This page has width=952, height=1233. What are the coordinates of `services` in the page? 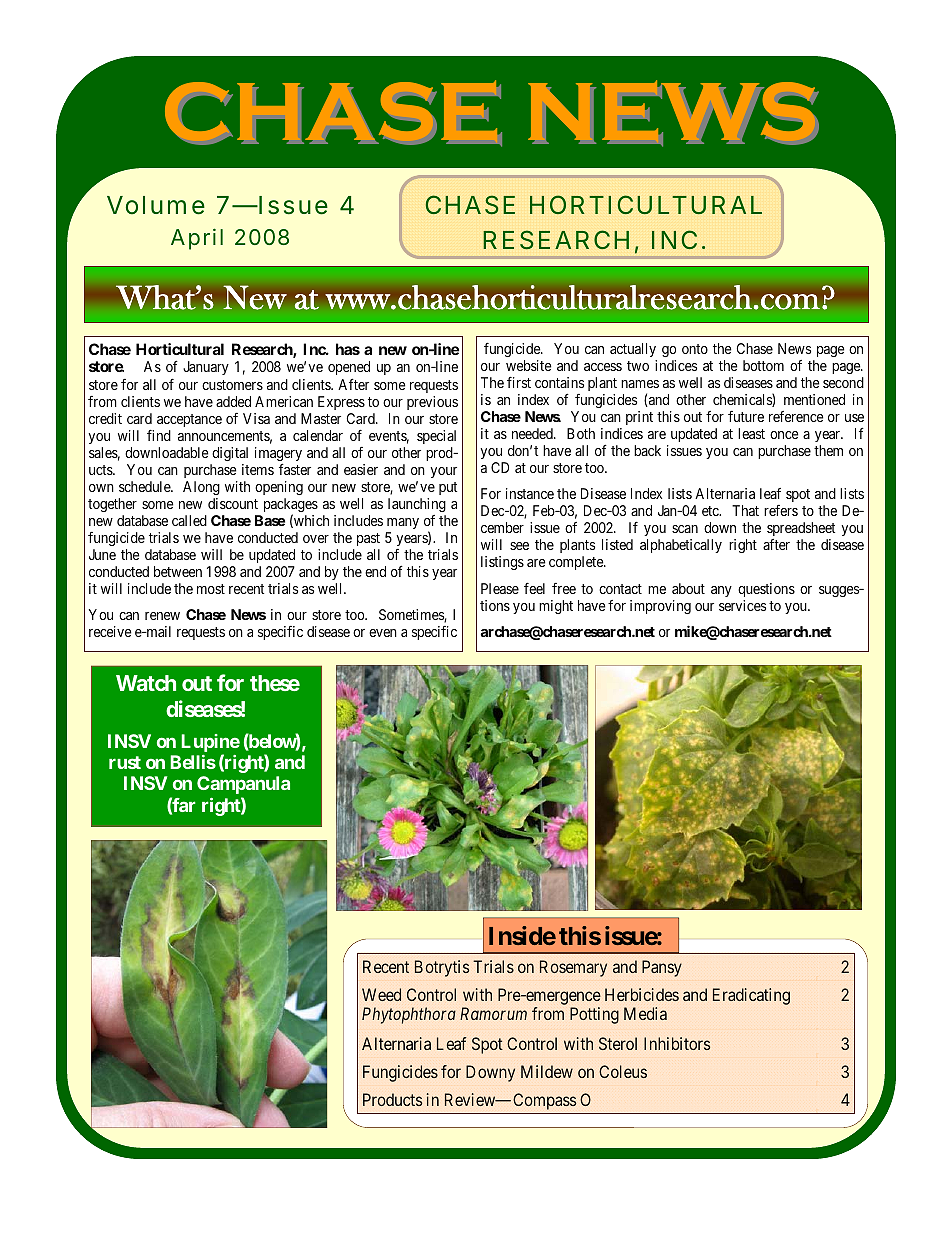 It's located at (742, 605).
